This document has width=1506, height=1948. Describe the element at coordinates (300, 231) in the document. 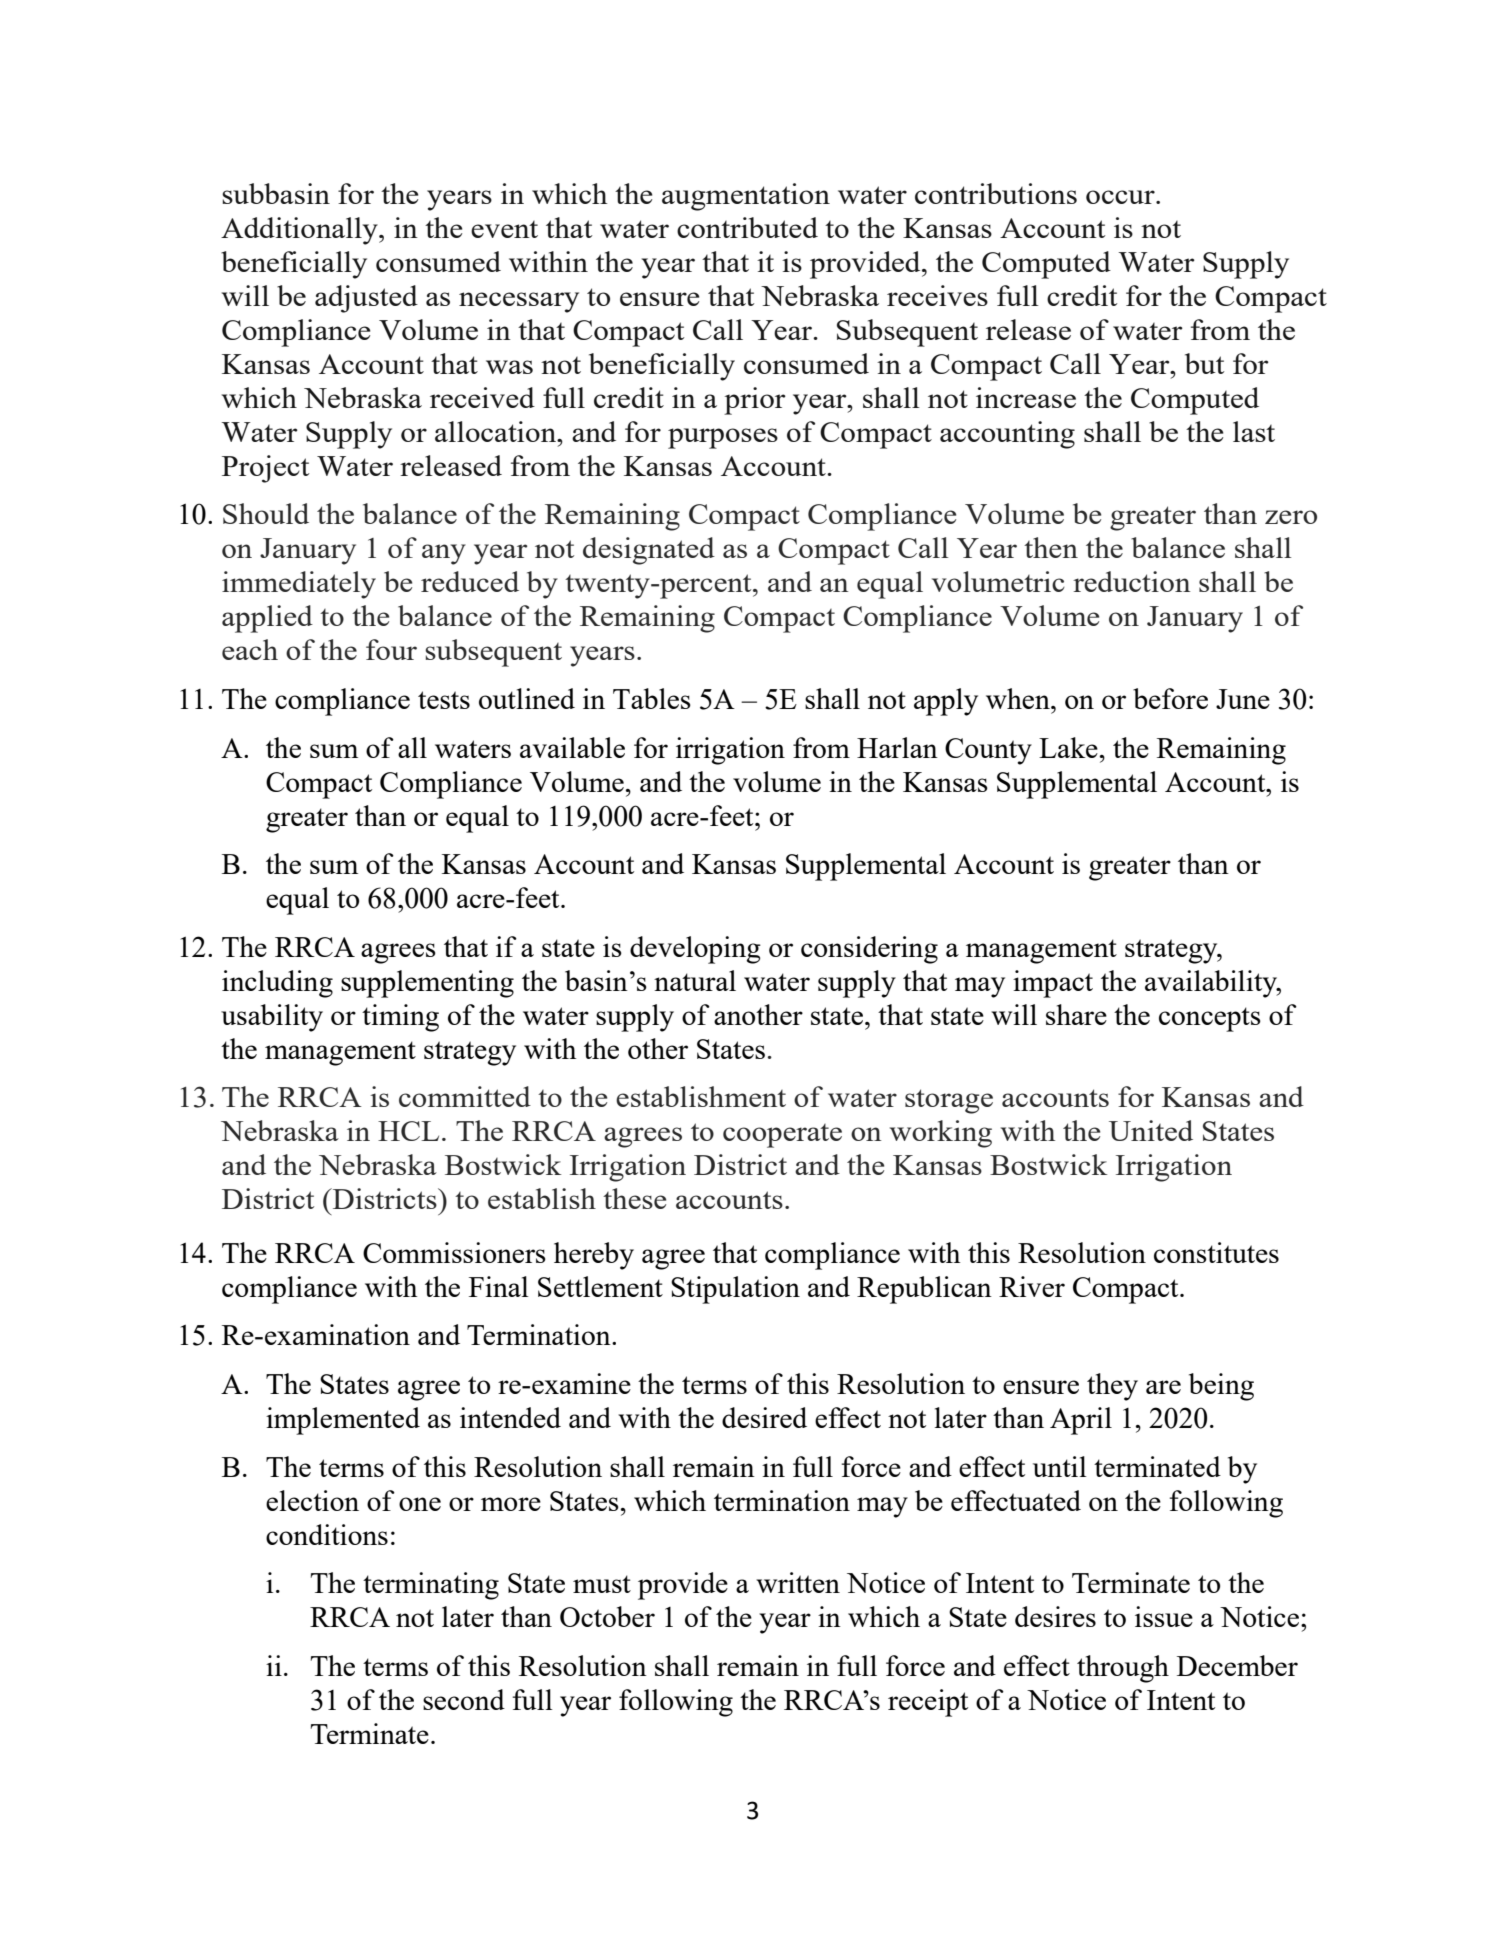

I see `Additionally` at that location.
